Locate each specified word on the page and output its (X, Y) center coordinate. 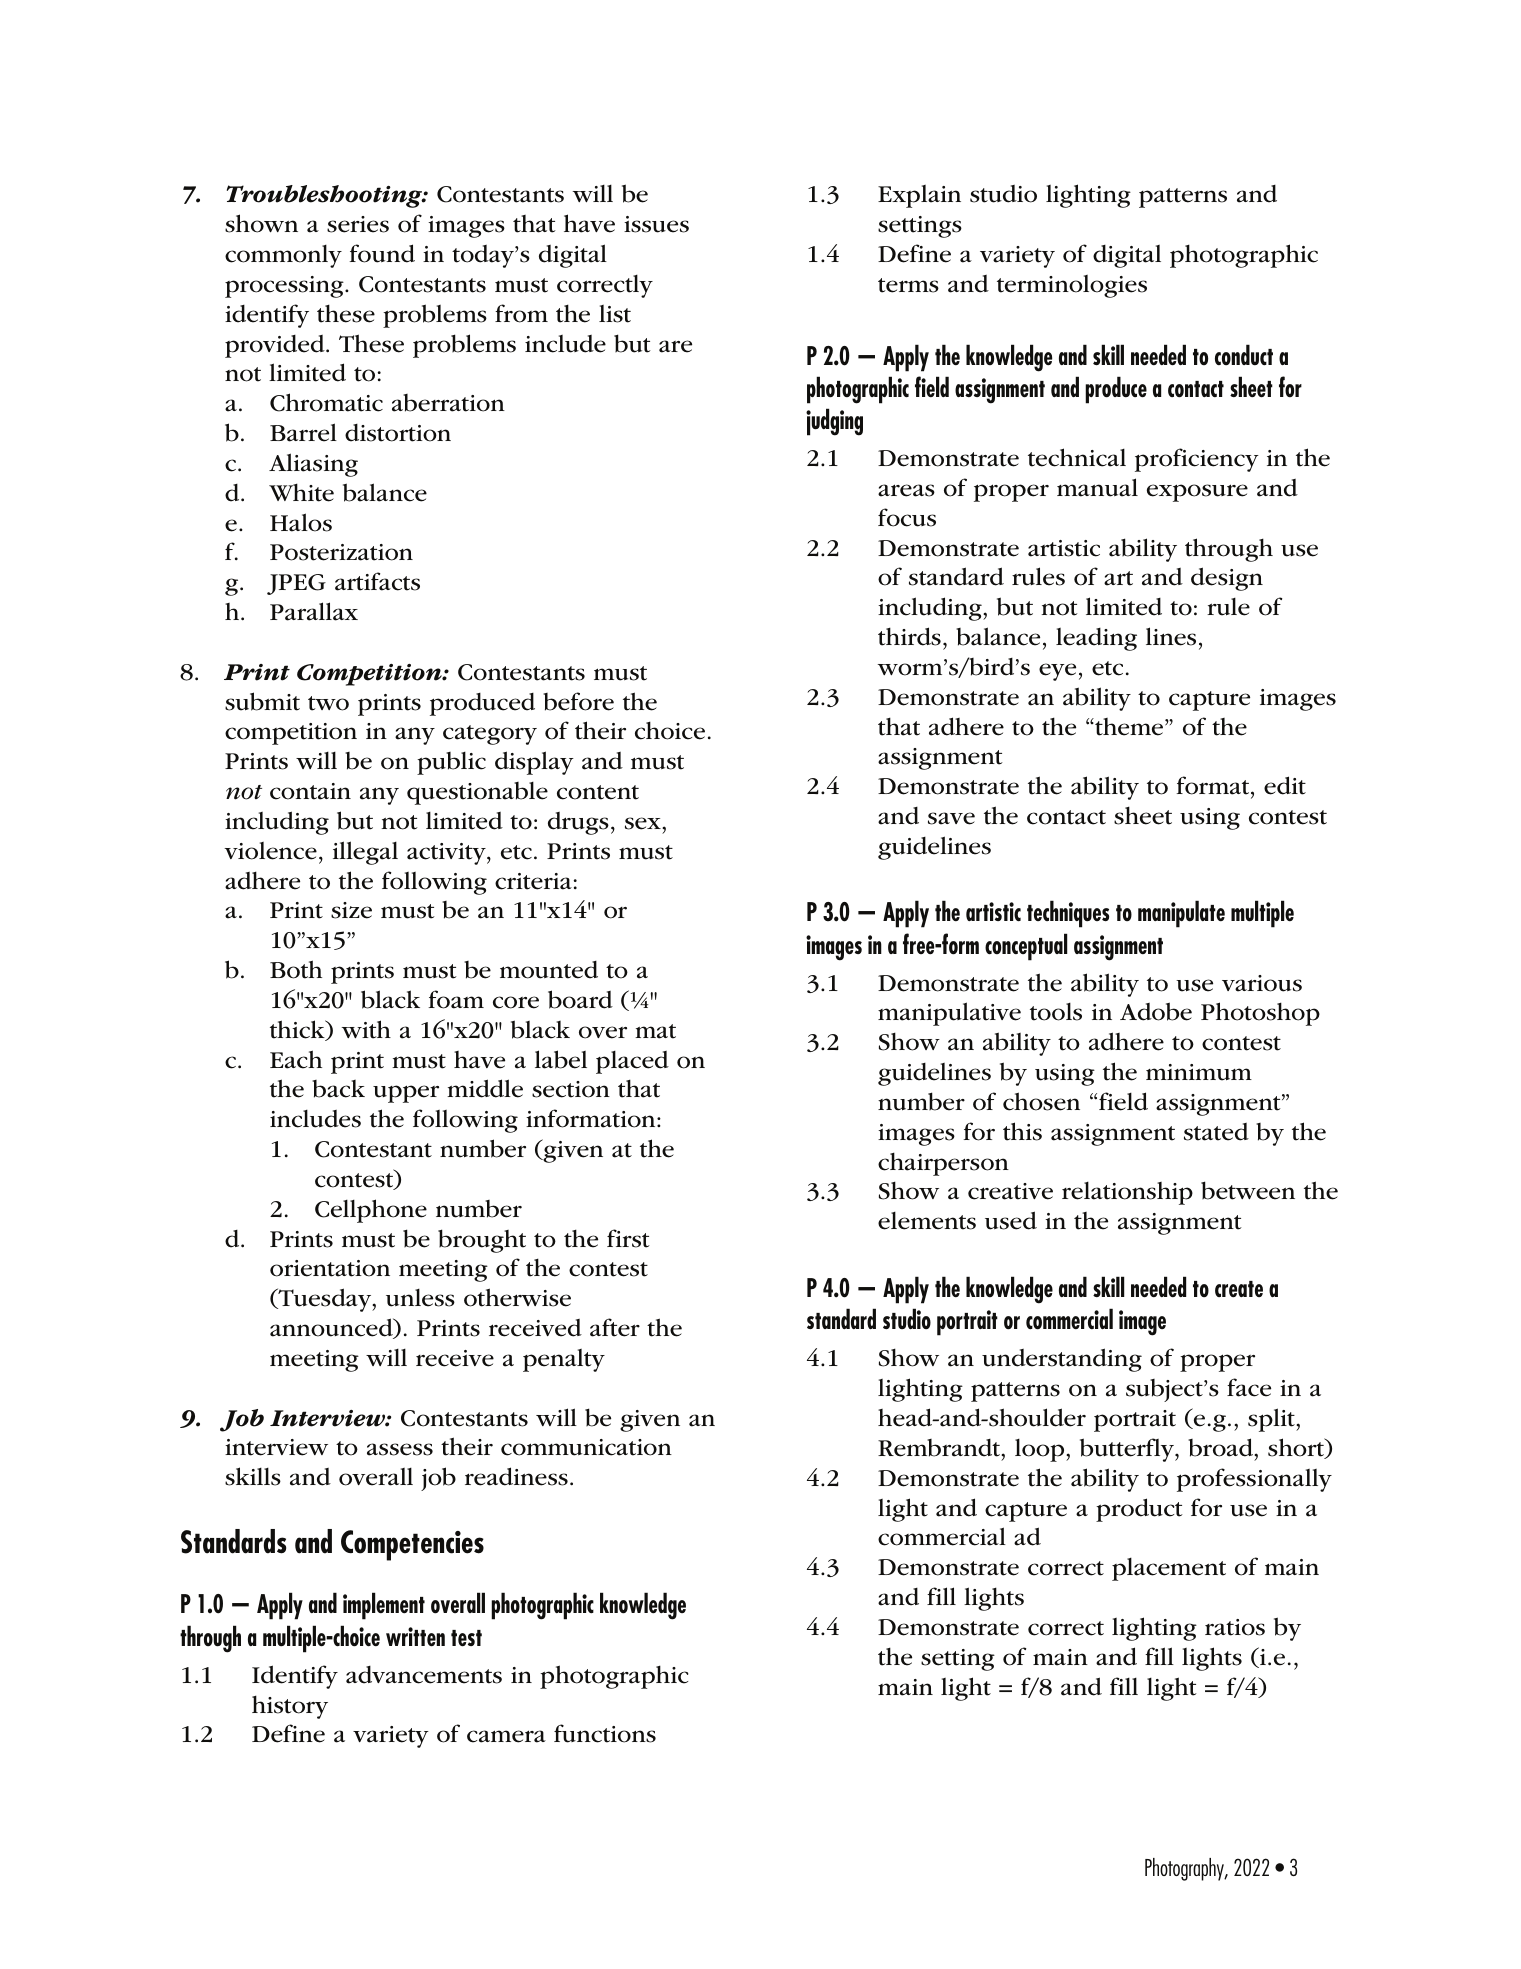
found (382, 253)
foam (456, 999)
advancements (424, 1675)
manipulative (949, 1014)
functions (605, 1733)
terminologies (1072, 286)
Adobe (1156, 1011)
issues (656, 224)
